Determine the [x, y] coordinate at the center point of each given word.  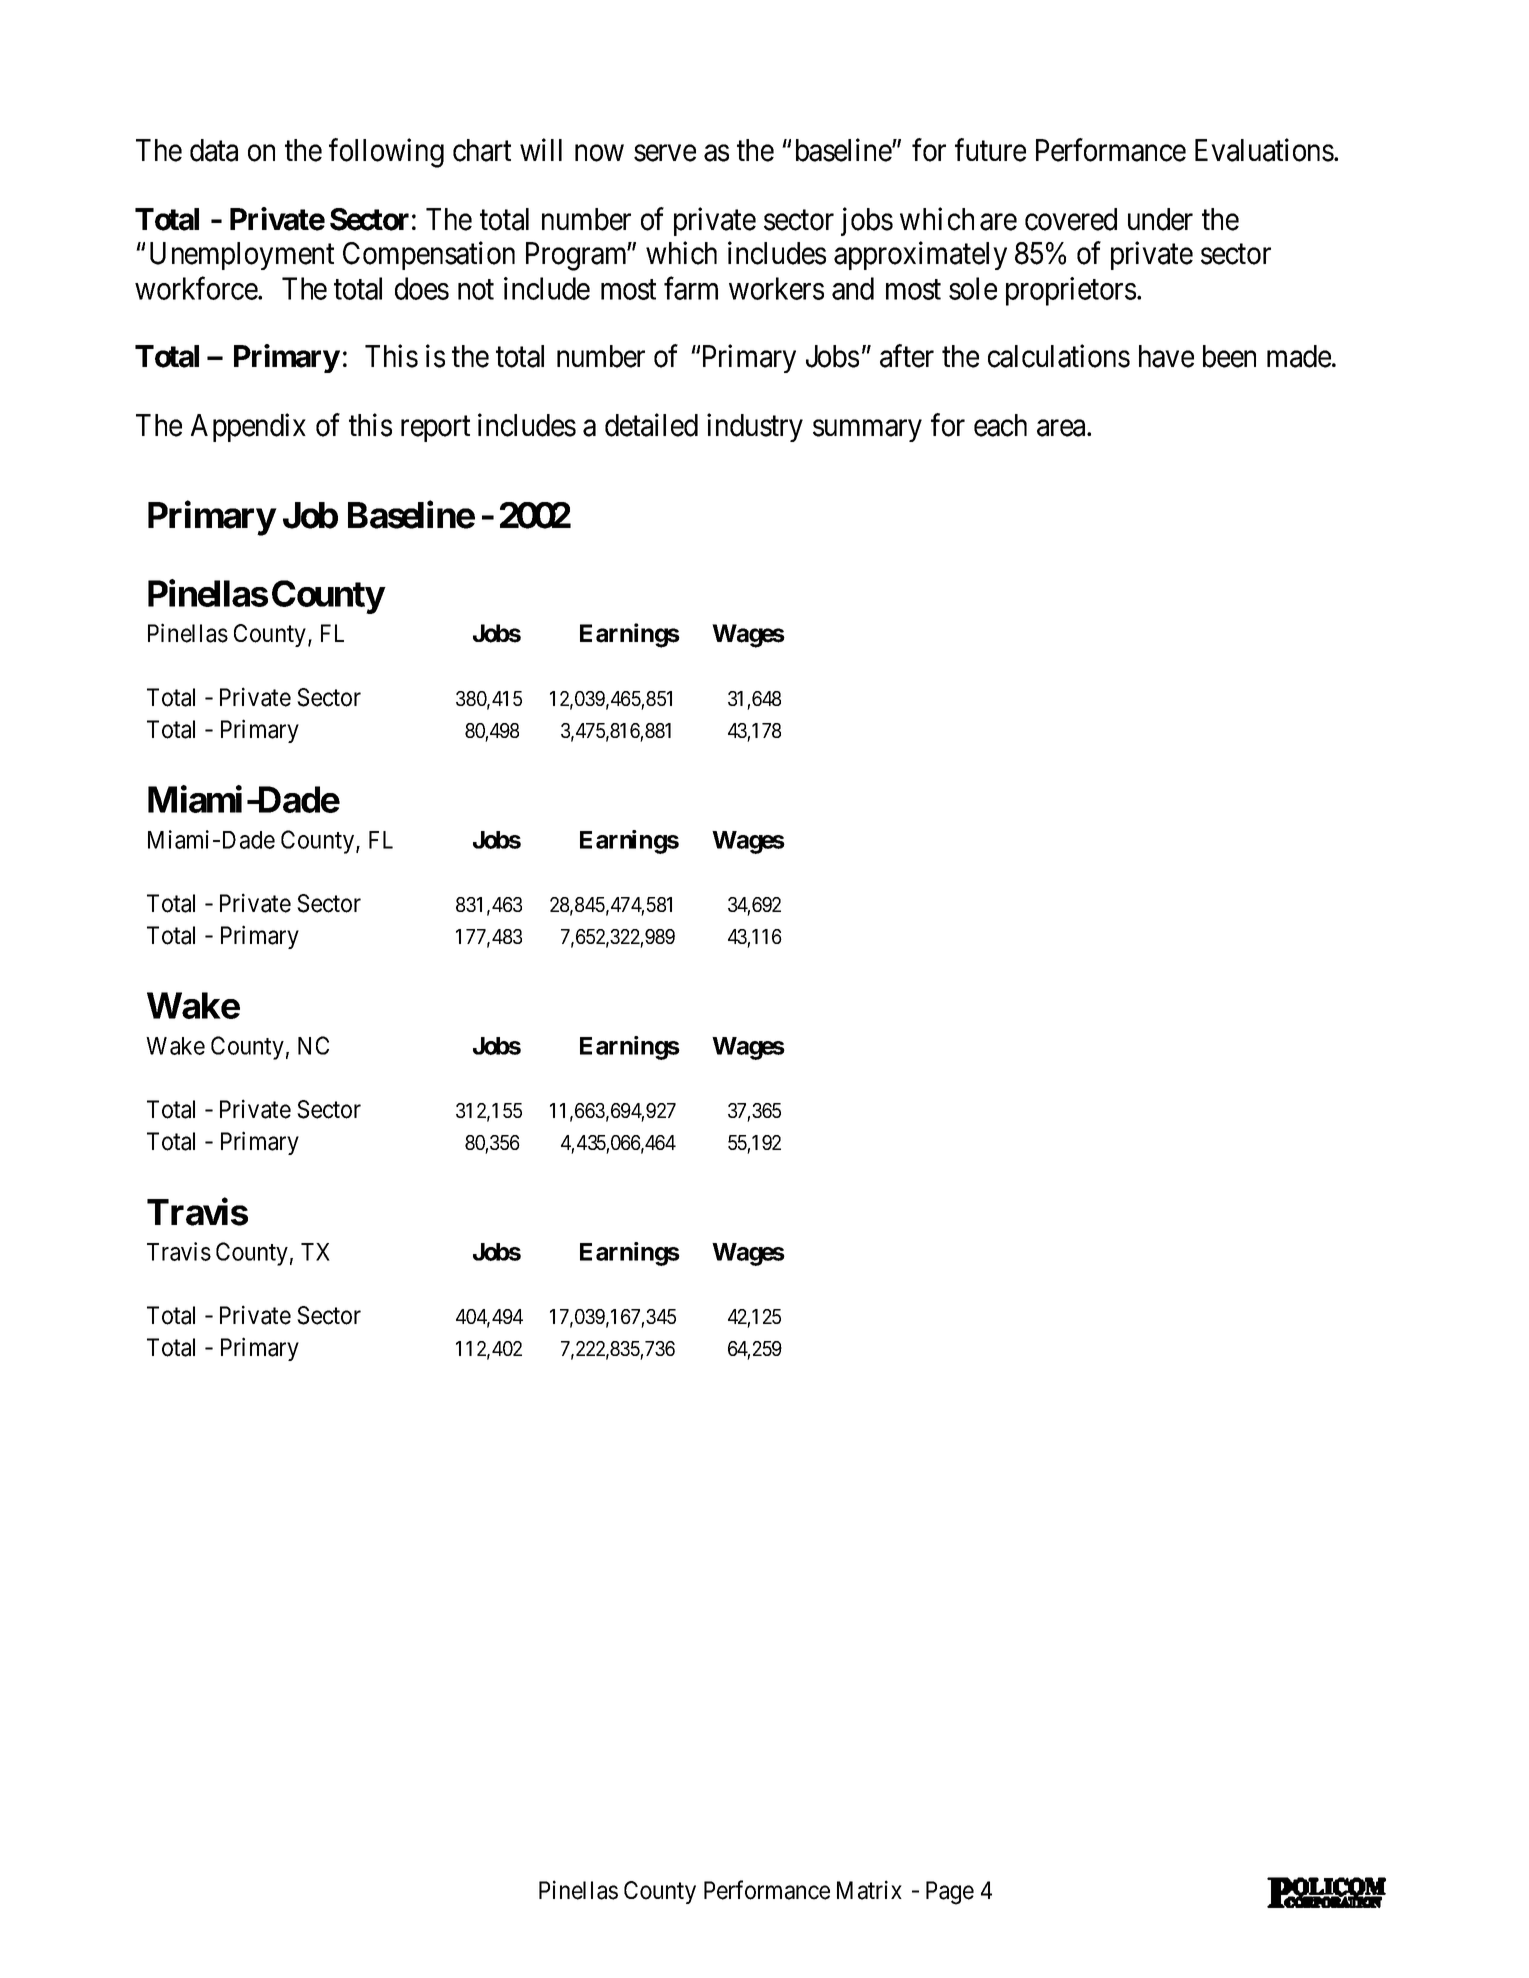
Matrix [869, 1890]
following [386, 153]
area [1062, 428]
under [1160, 219]
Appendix [248, 427]
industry [755, 427]
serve [665, 153]
